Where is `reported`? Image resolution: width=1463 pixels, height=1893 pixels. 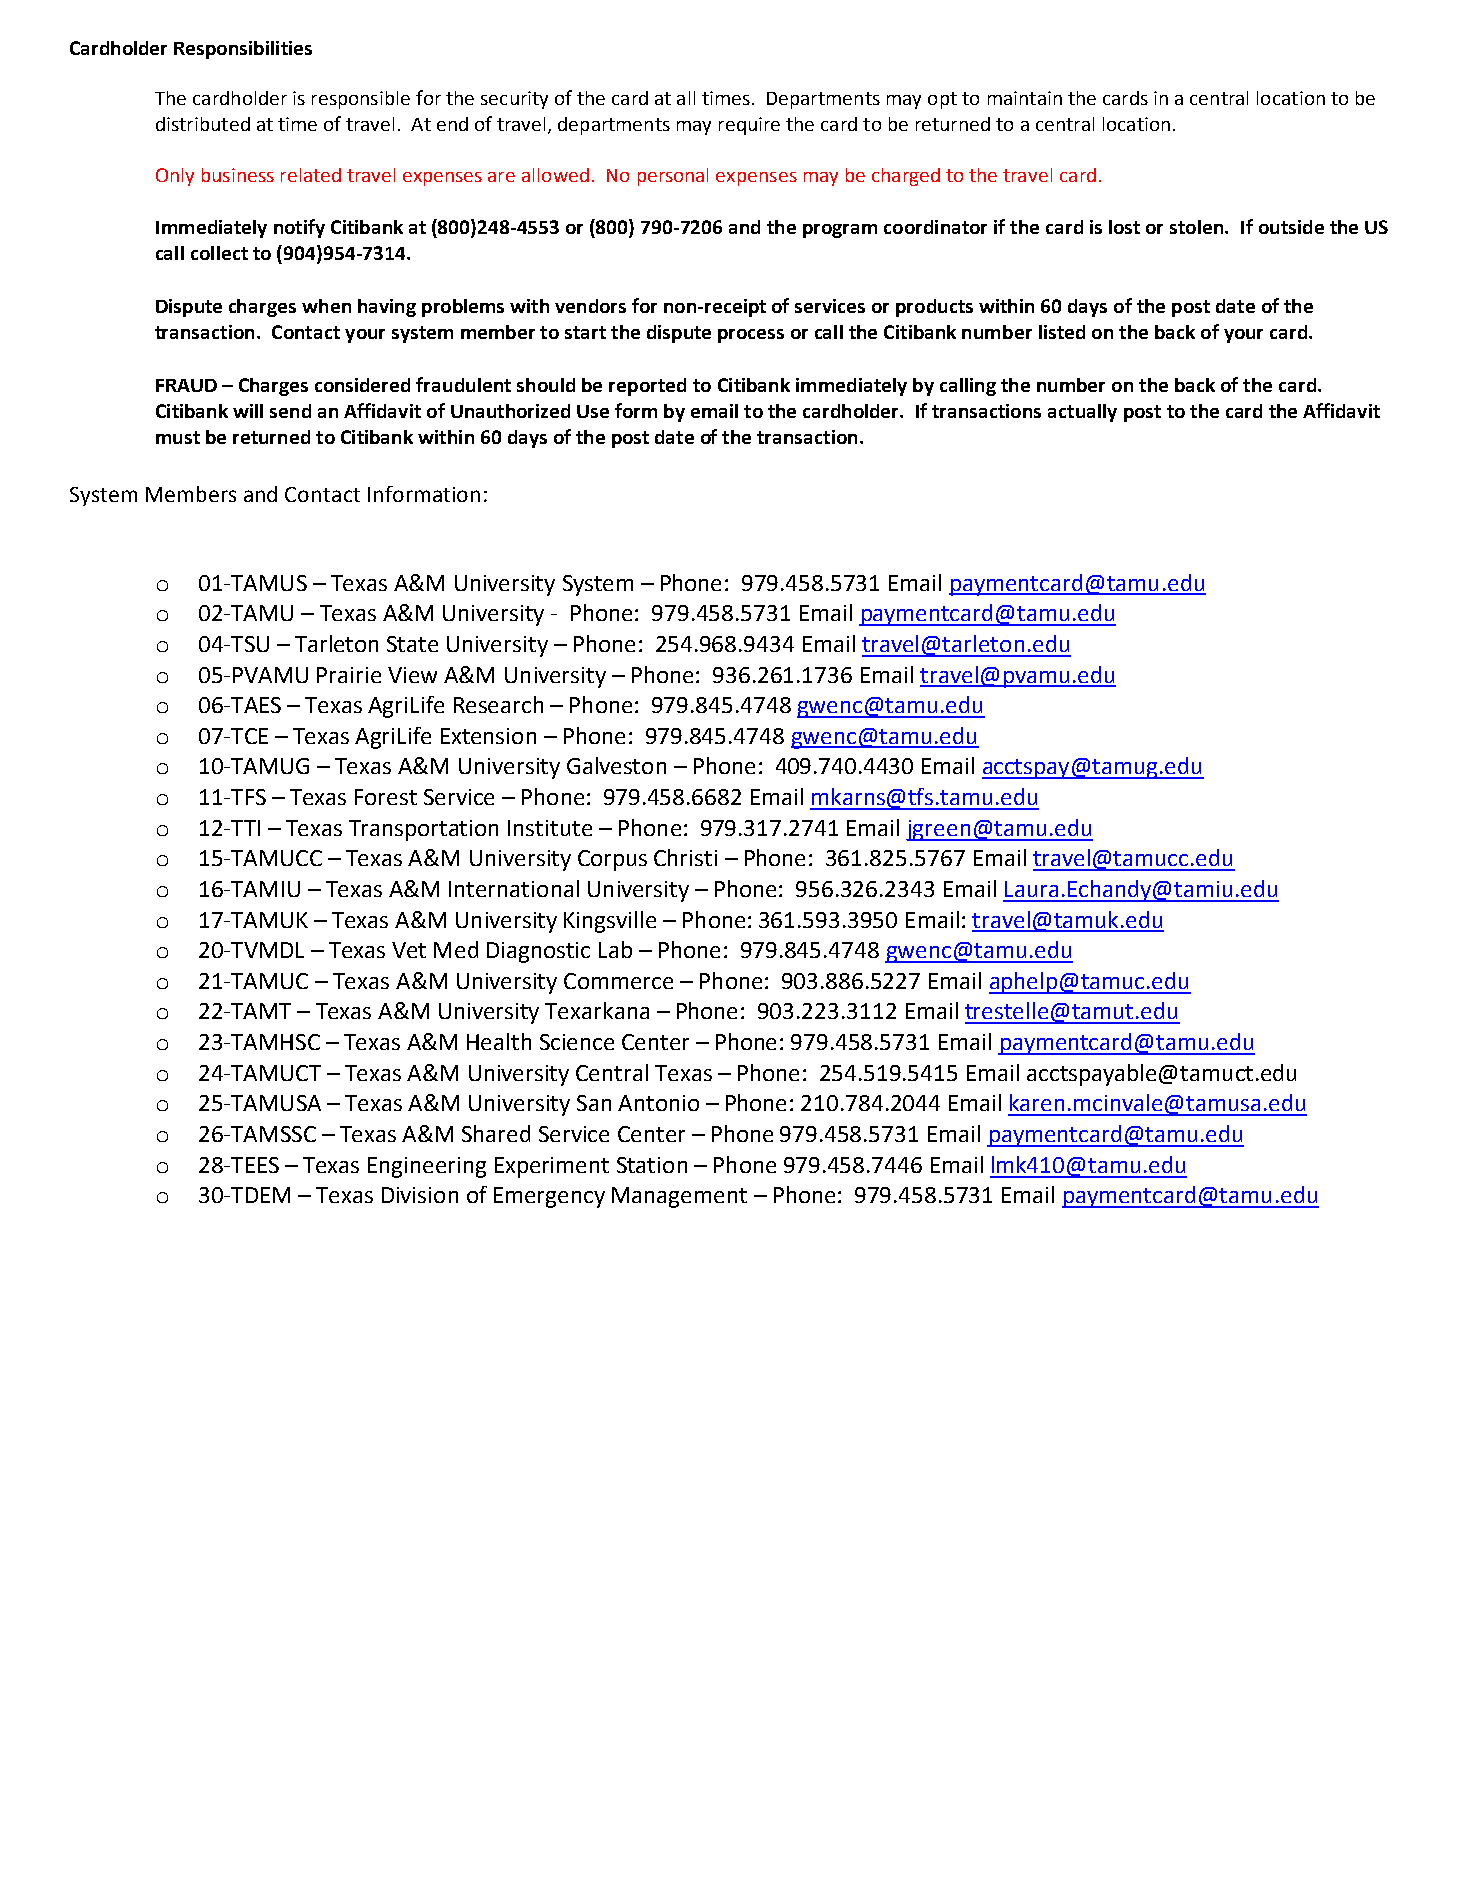 reported is located at coordinates (647, 387).
